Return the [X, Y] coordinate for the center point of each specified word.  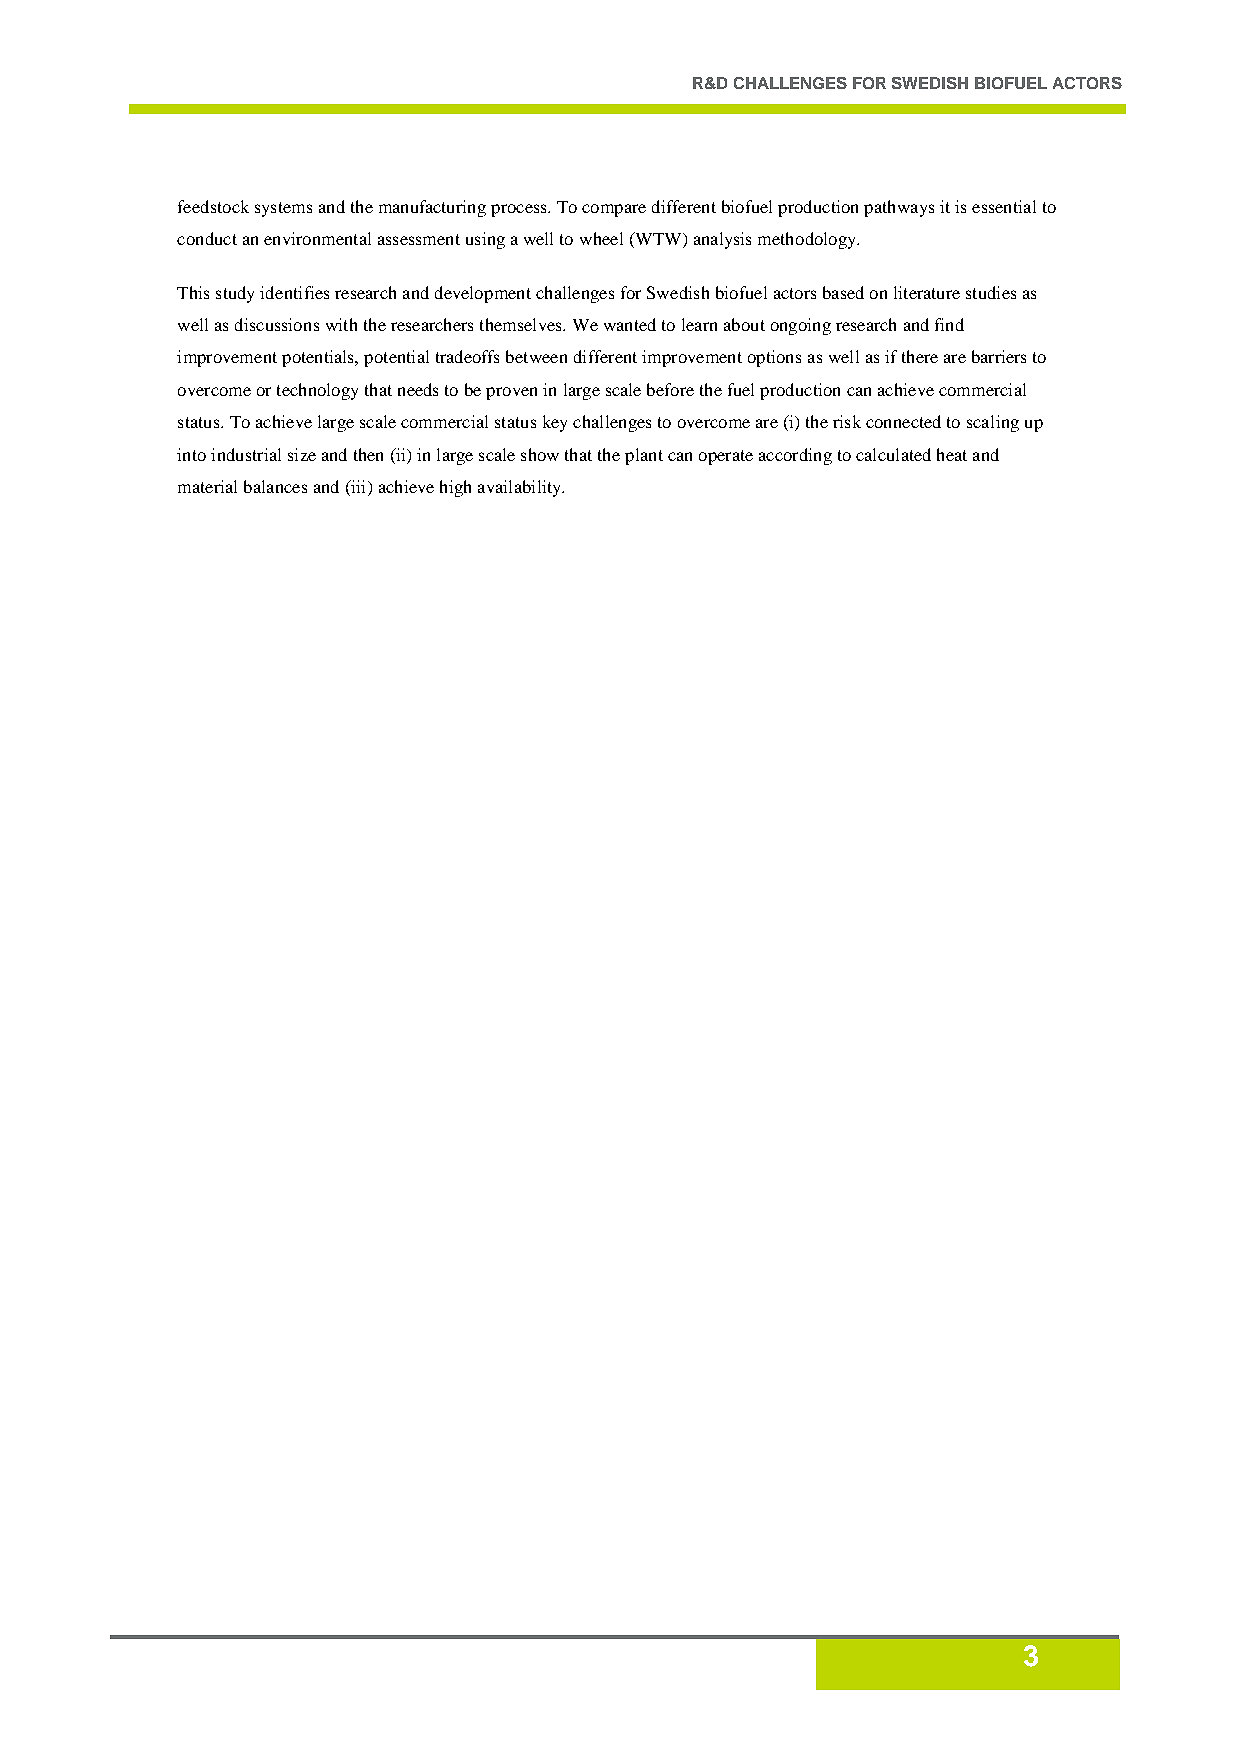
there [920, 356]
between [536, 356]
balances [275, 486]
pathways [899, 208]
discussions [277, 324]
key [555, 423]
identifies [294, 292]
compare [614, 210]
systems [283, 209]
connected [903, 421]
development [483, 294]
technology [317, 391]
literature [927, 292]
